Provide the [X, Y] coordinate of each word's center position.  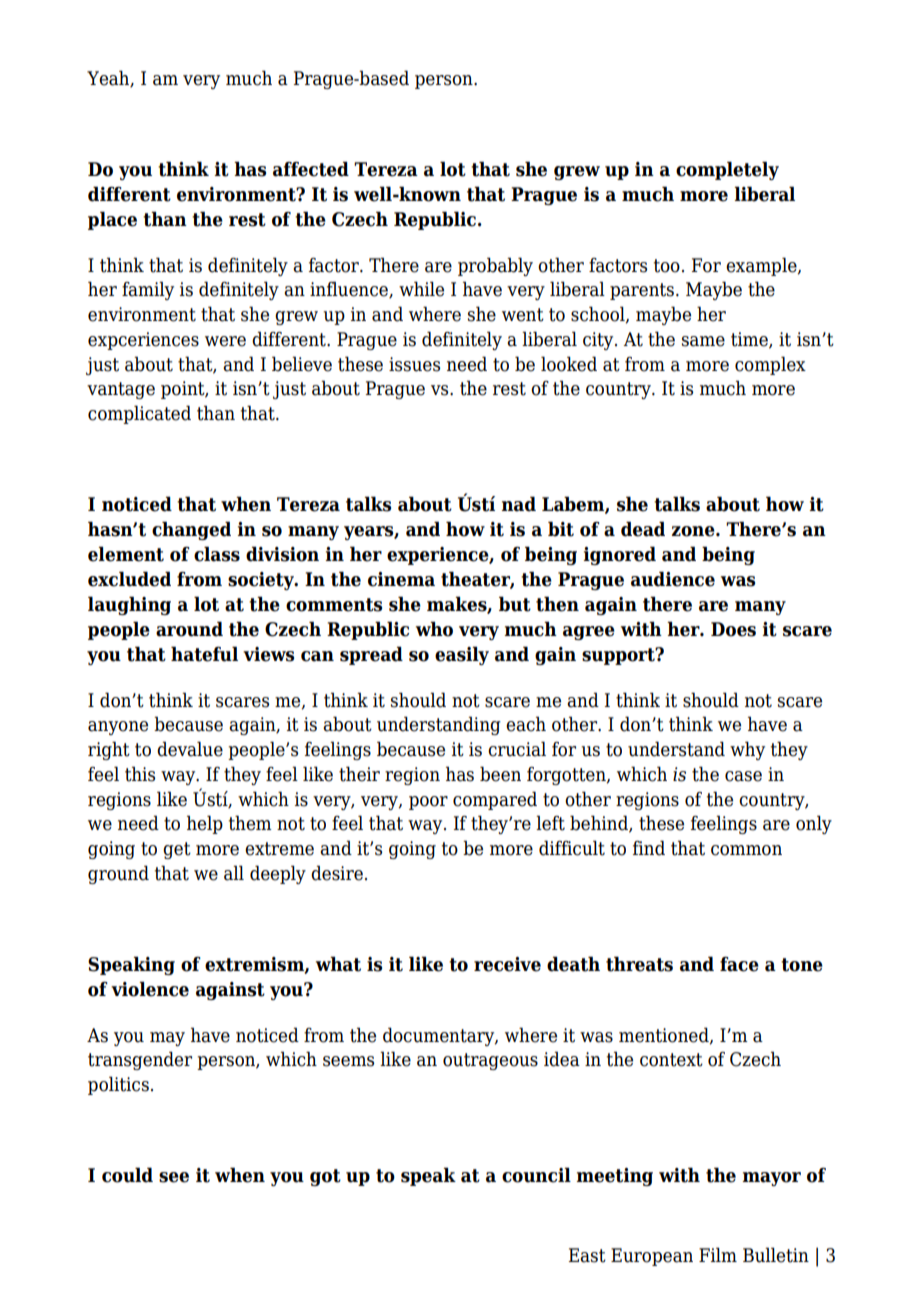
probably [495, 266]
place [112, 220]
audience [673, 579]
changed [191, 530]
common [746, 850]
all [234, 873]
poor [428, 803]
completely [727, 170]
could [127, 1175]
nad [518, 504]
